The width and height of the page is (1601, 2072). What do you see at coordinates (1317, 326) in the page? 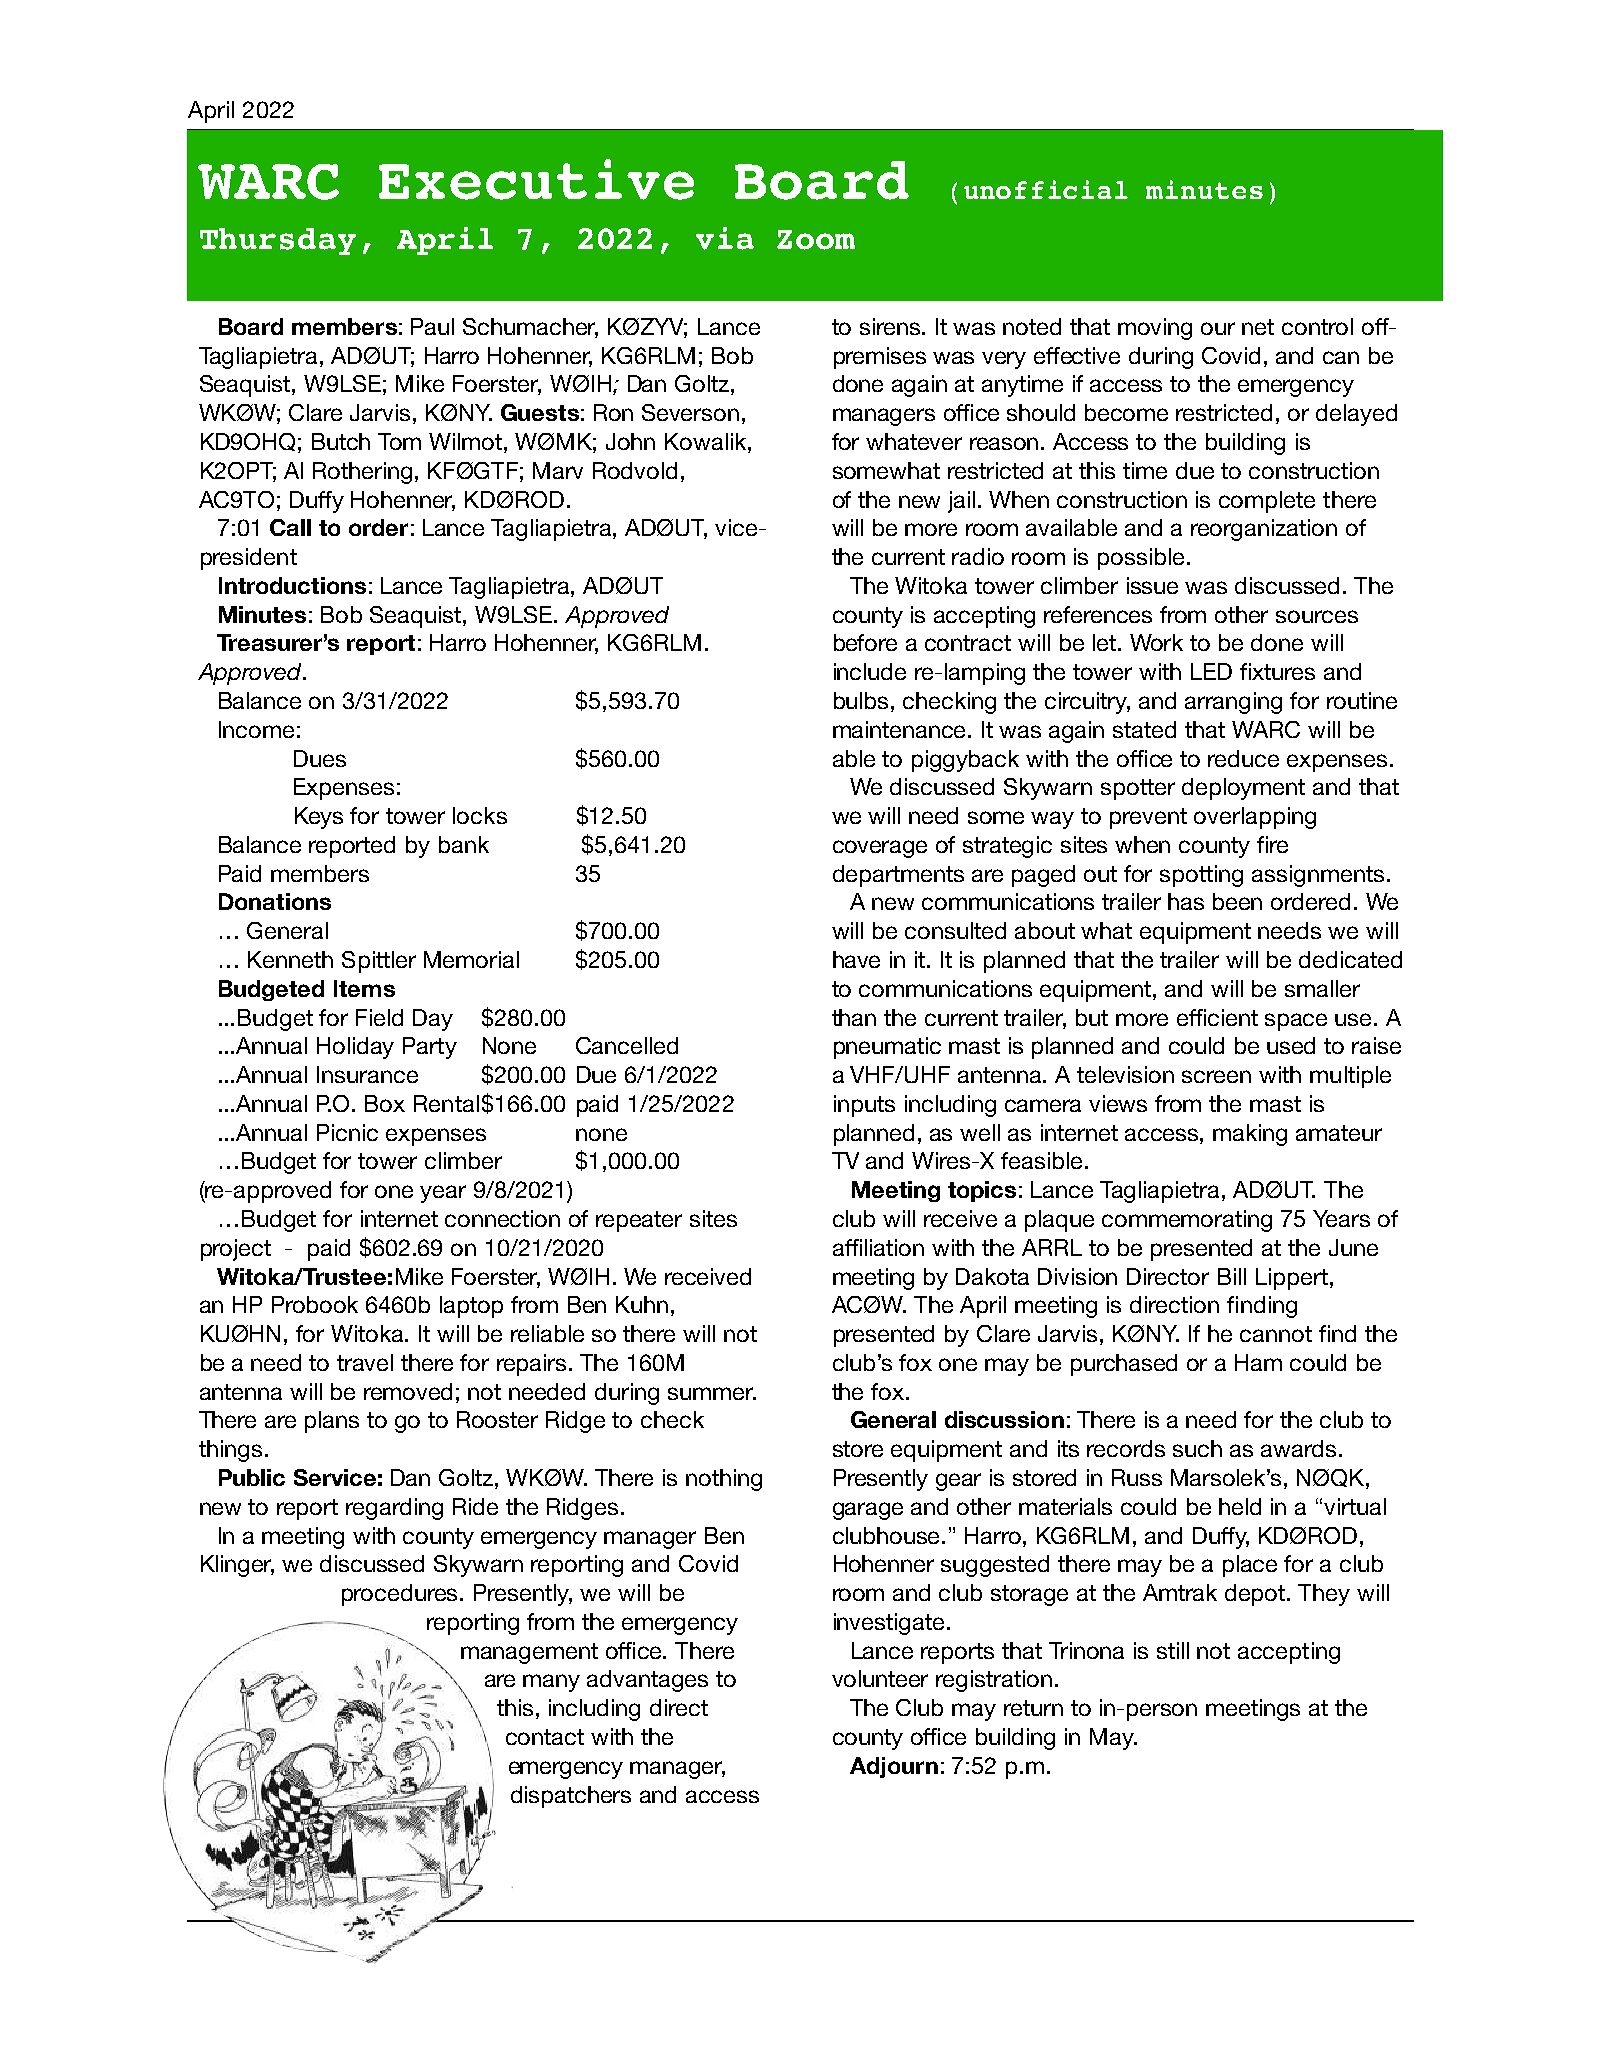
I see `control` at bounding box center [1317, 326].
